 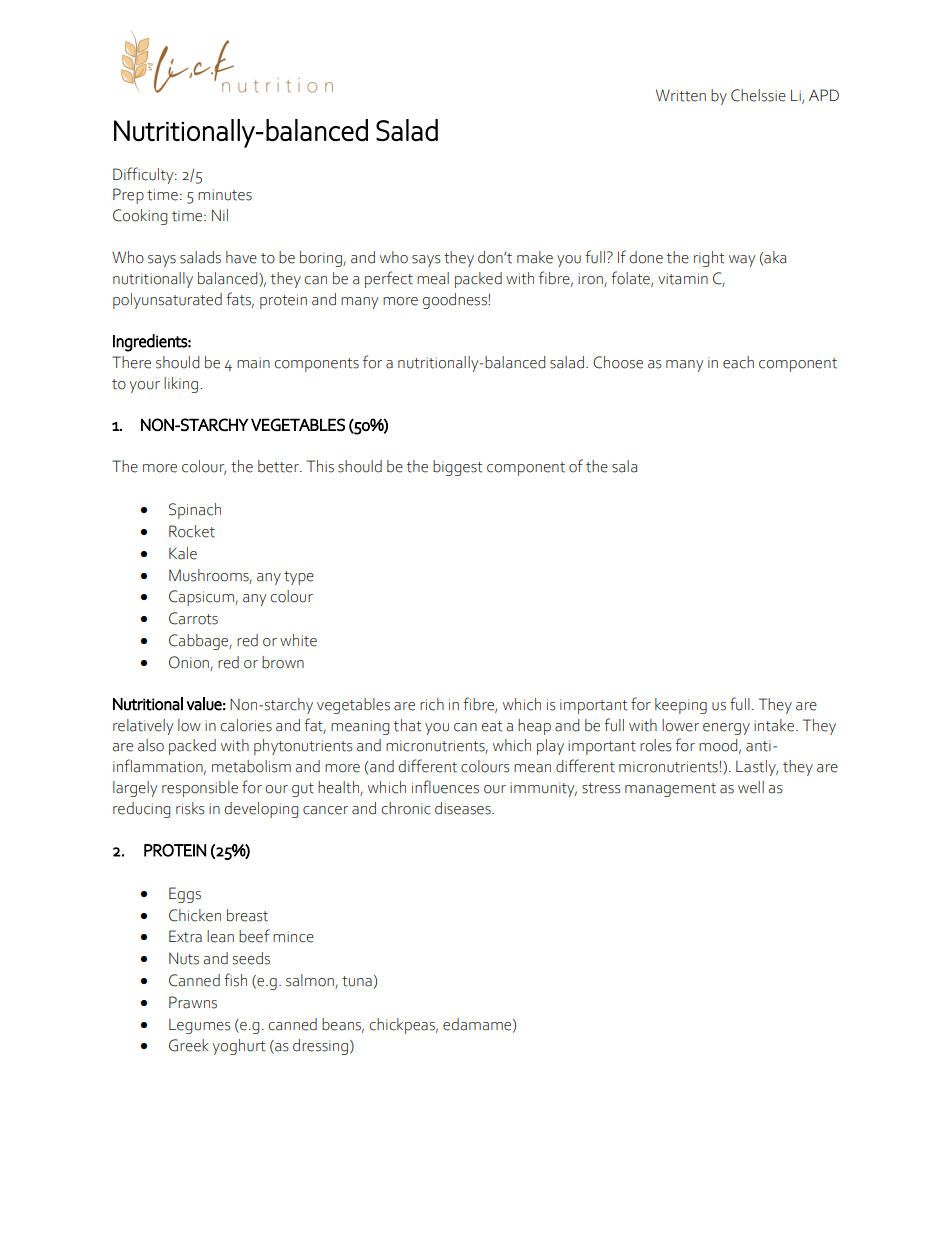 I want to click on make, so click(x=535, y=257).
